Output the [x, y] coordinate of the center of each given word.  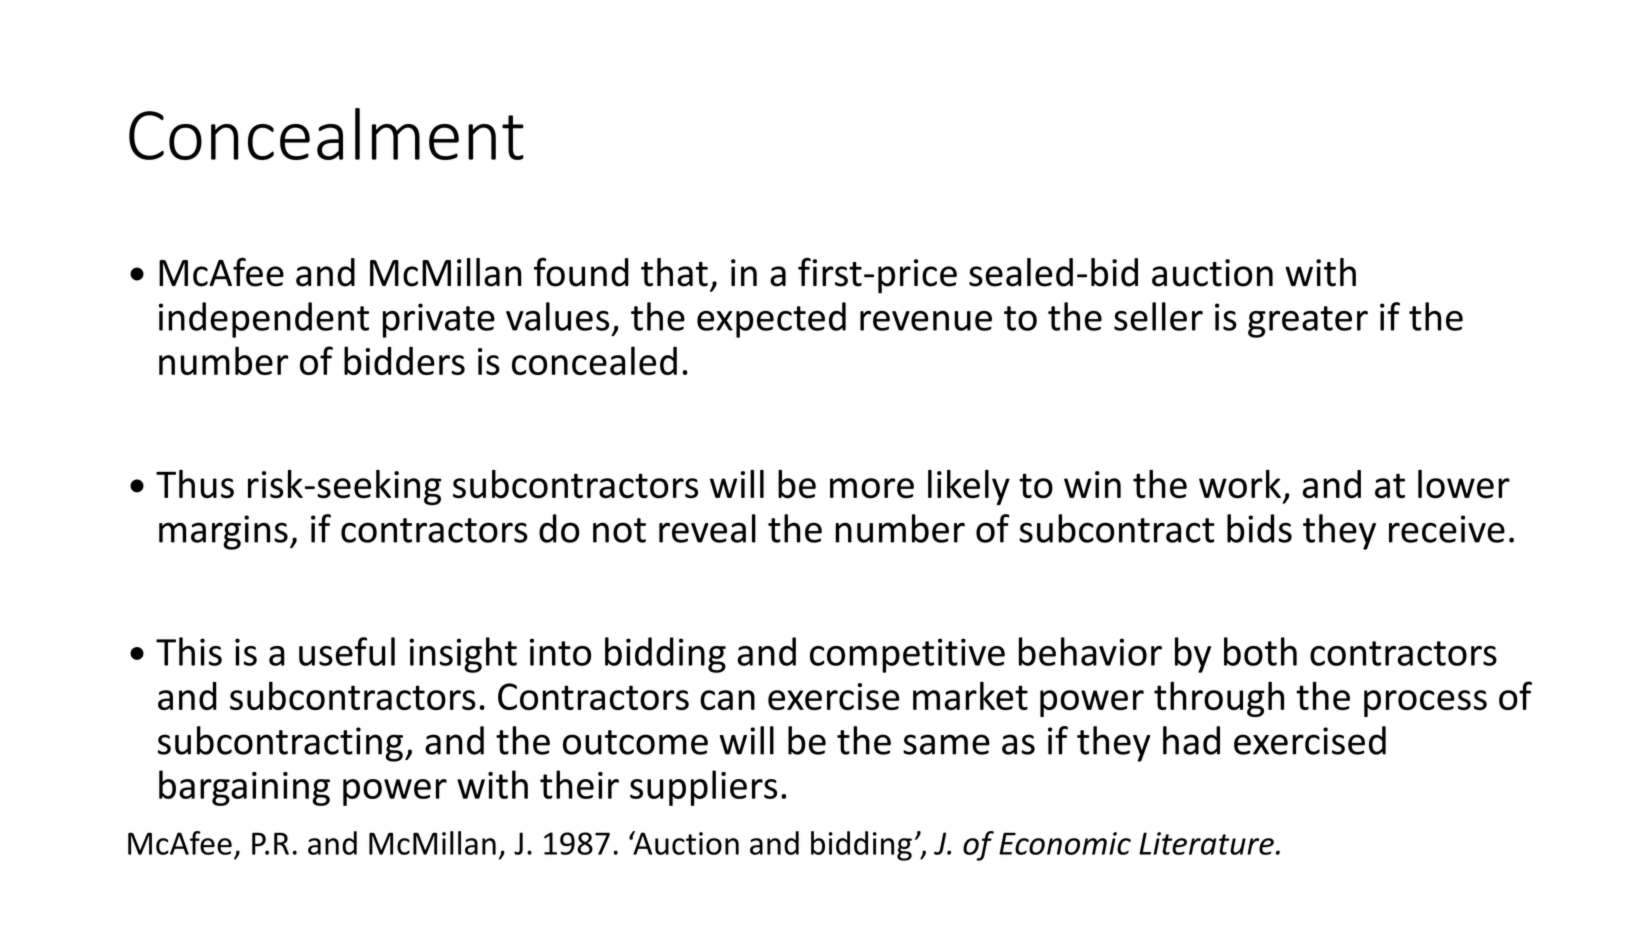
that [674, 272]
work [1240, 484]
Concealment [326, 134]
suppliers [703, 788]
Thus [195, 484]
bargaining [244, 788]
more [872, 488]
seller [1158, 316]
